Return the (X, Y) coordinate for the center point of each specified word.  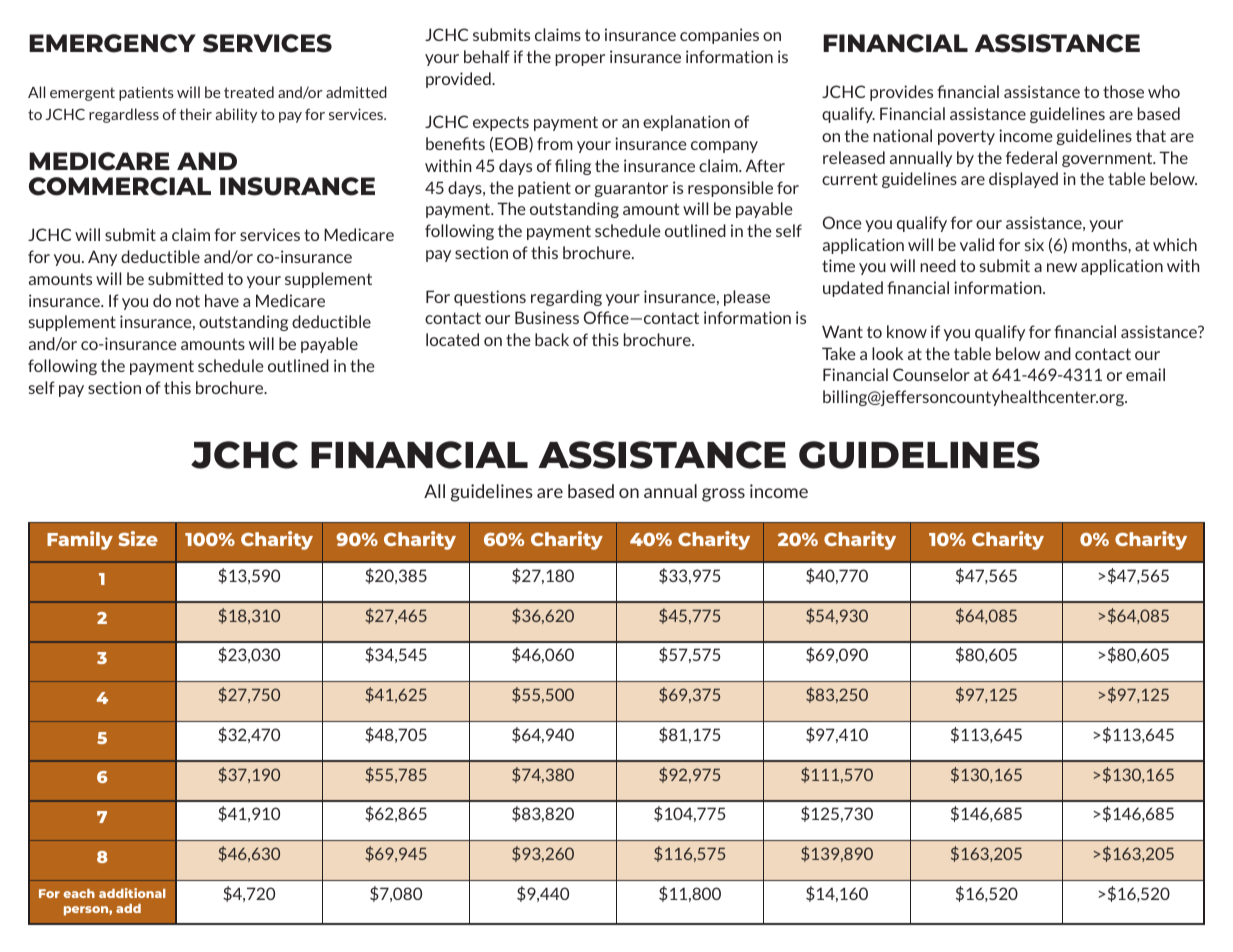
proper (580, 60)
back (552, 339)
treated (249, 92)
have (222, 300)
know (907, 331)
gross (723, 495)
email (1145, 374)
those (1123, 91)
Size (138, 538)
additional (132, 893)
